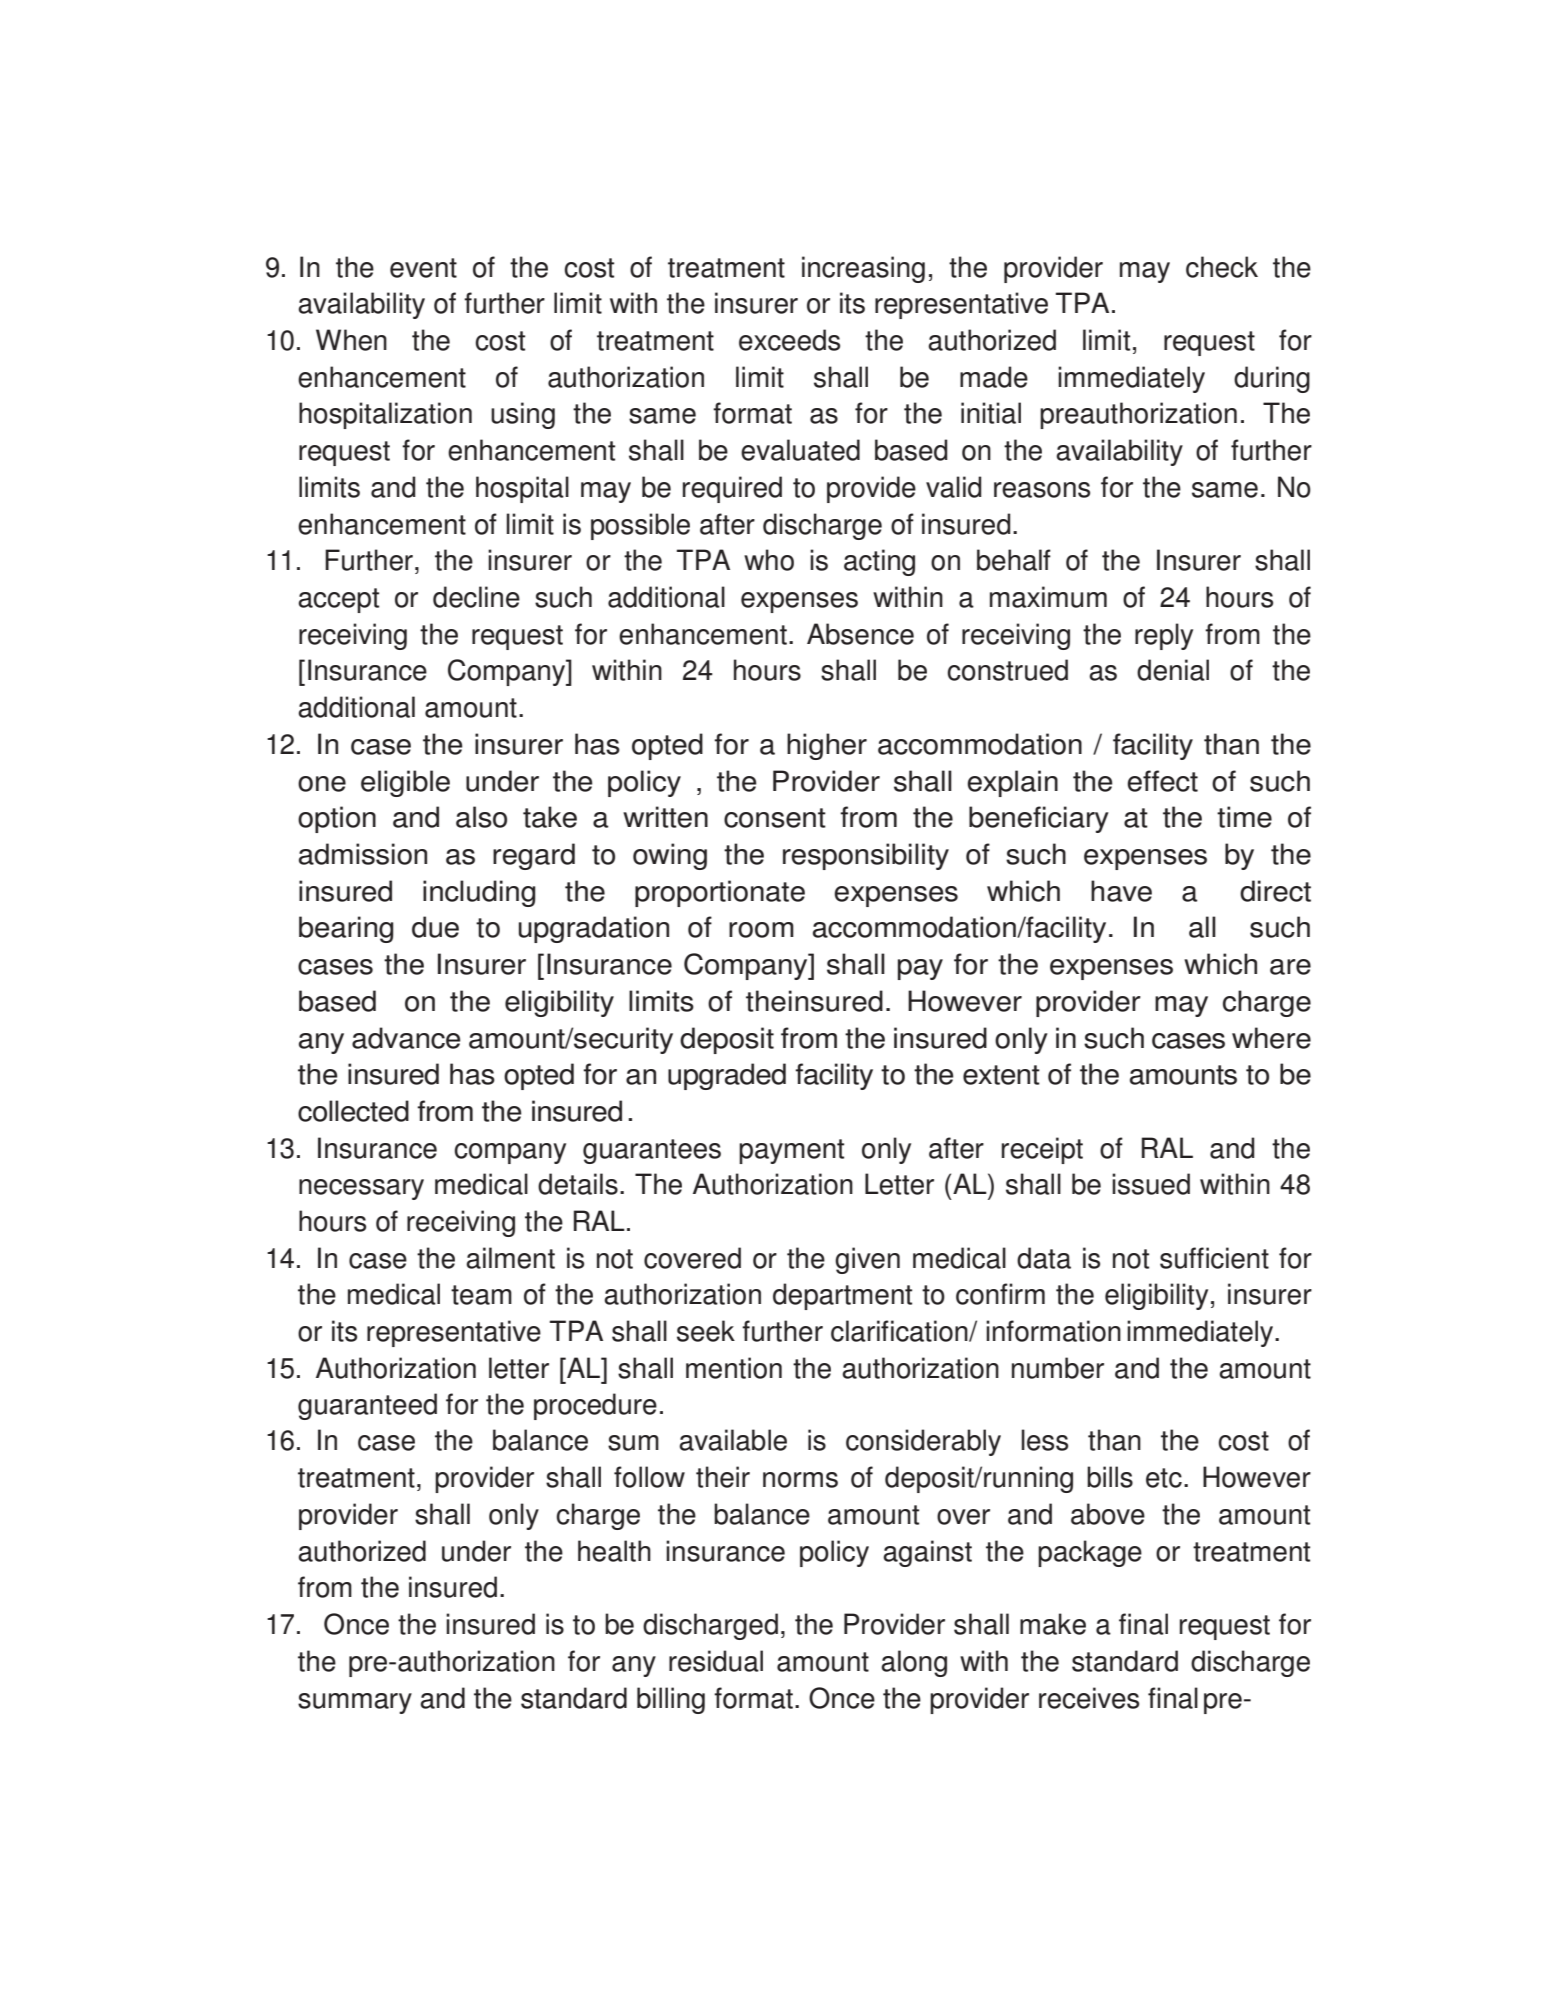 Image resolution: width=1545 pixels, height=1999 pixels. What do you see at coordinates (842, 1296) in the image?
I see `department` at bounding box center [842, 1296].
